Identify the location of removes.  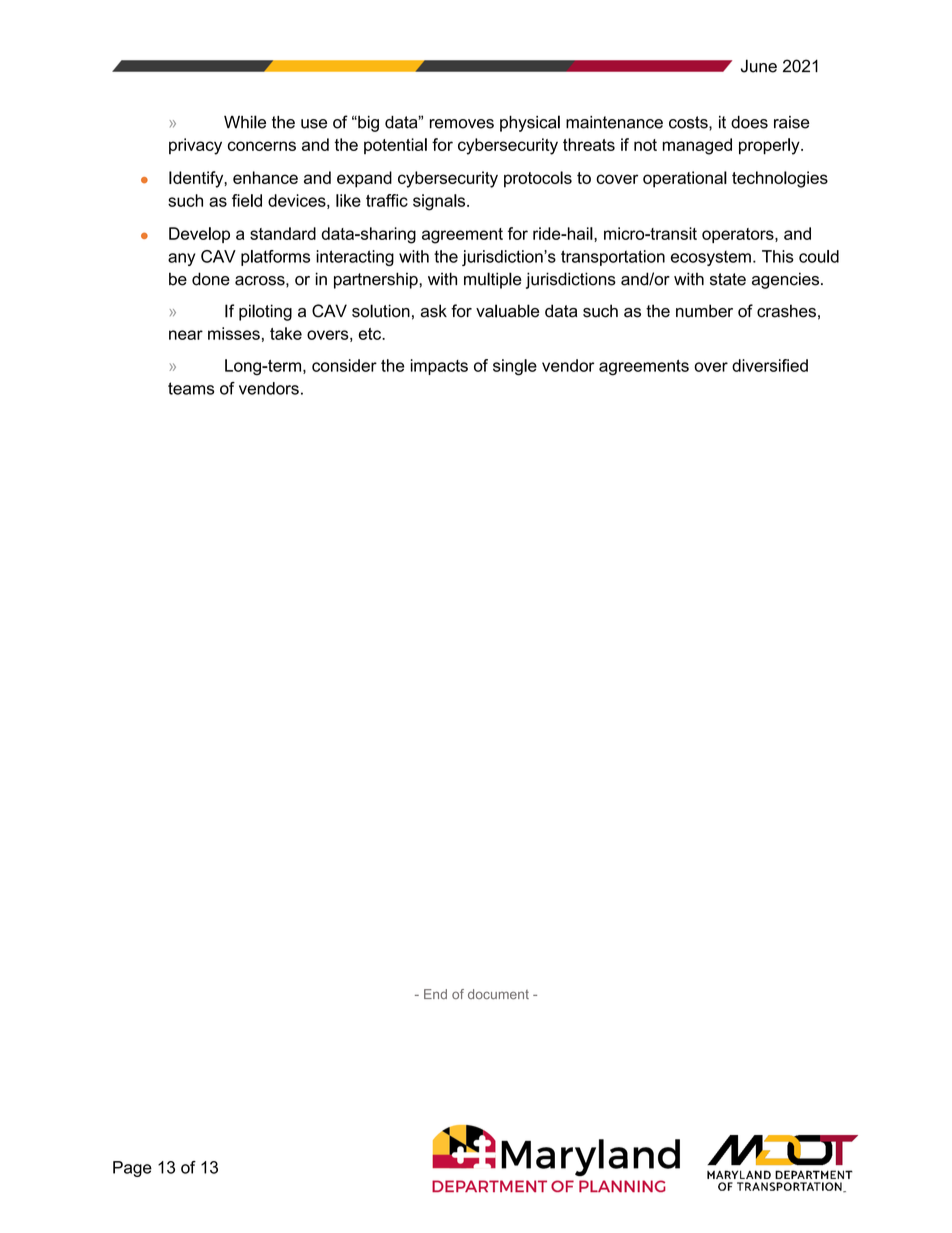
(462, 124).
